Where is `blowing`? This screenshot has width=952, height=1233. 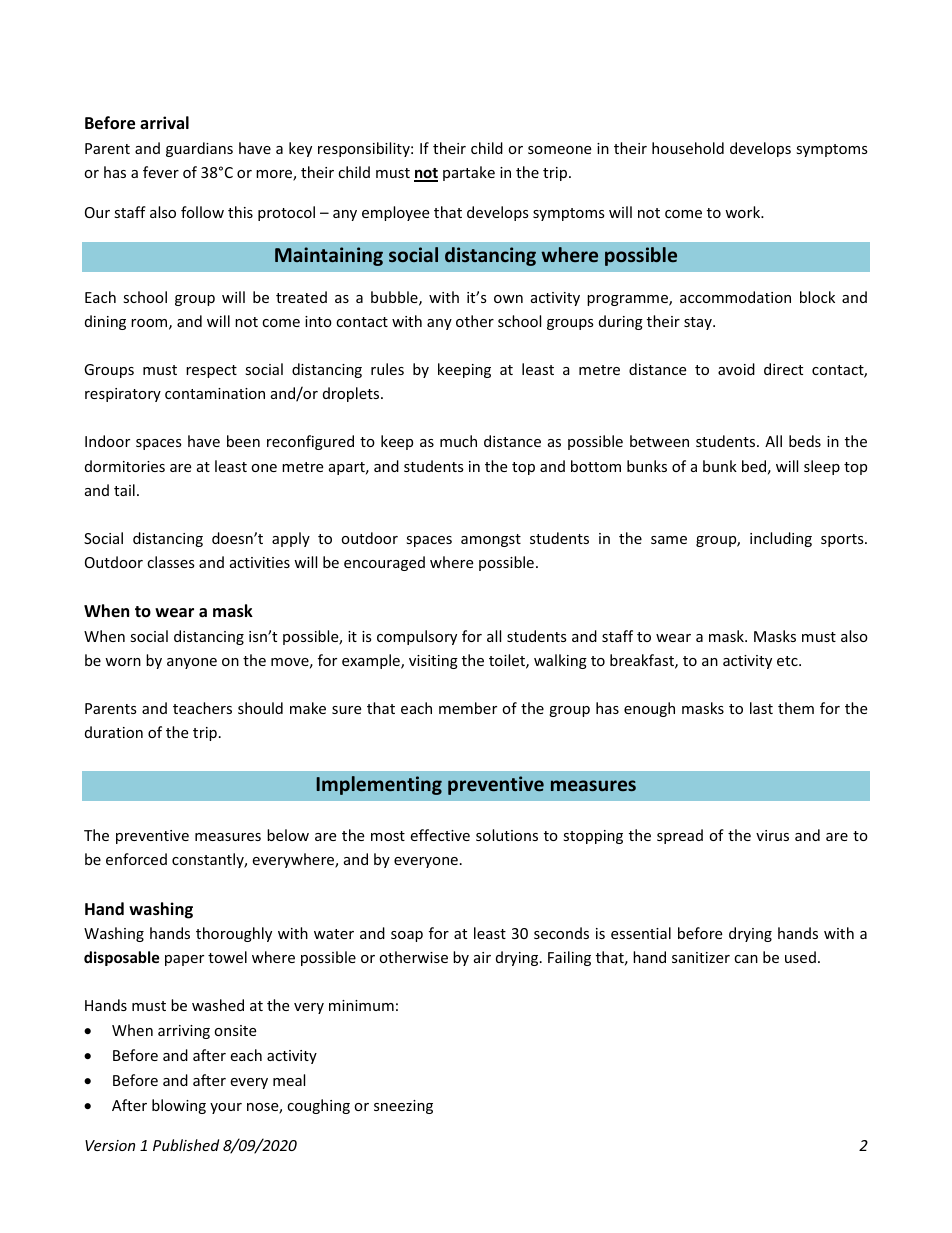 blowing is located at coordinates (179, 1106).
